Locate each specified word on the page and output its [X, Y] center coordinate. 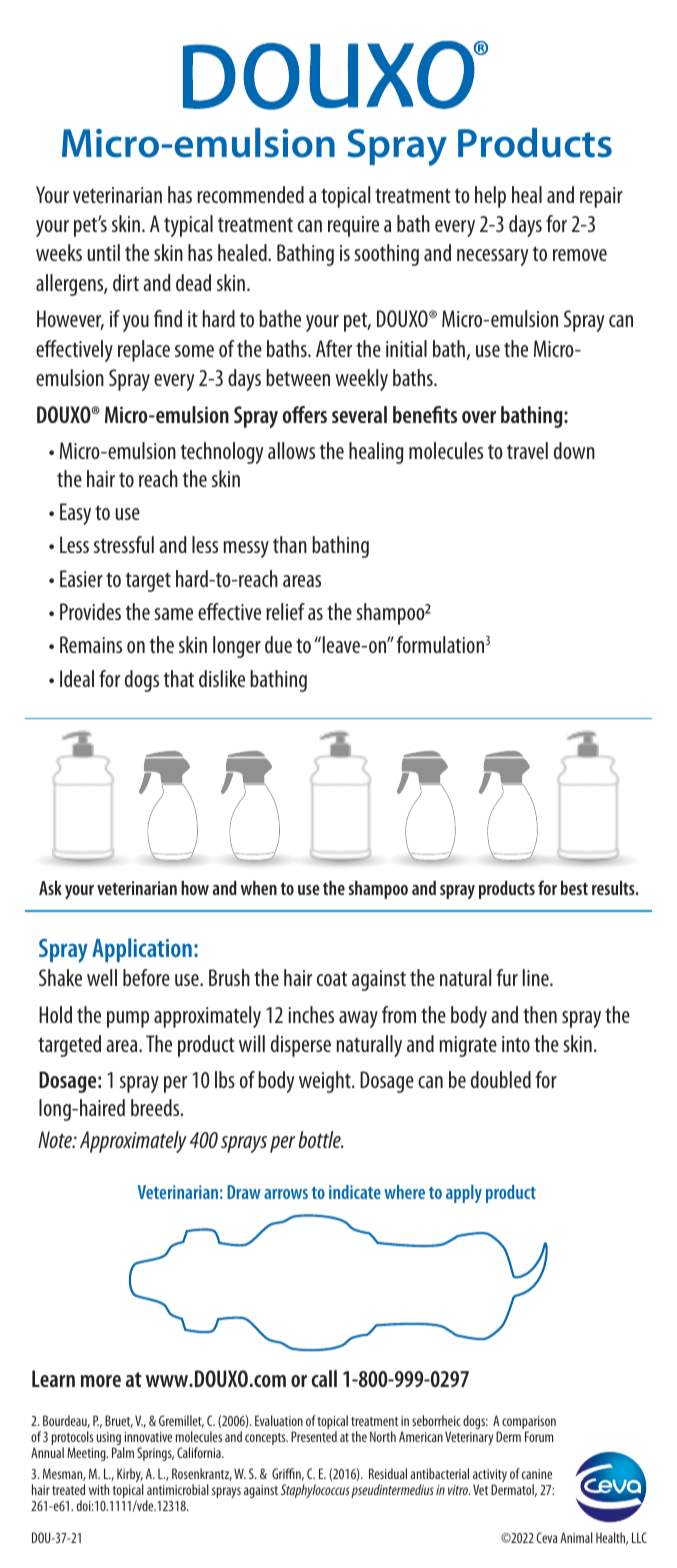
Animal [576, 1537]
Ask [50, 888]
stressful [124, 544]
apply [464, 1194]
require [353, 226]
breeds [156, 1107]
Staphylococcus [315, 1491]
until [103, 252]
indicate [355, 1192]
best [574, 888]
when [258, 888]
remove [580, 255]
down [574, 450]
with [99, 1489]
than [290, 544]
